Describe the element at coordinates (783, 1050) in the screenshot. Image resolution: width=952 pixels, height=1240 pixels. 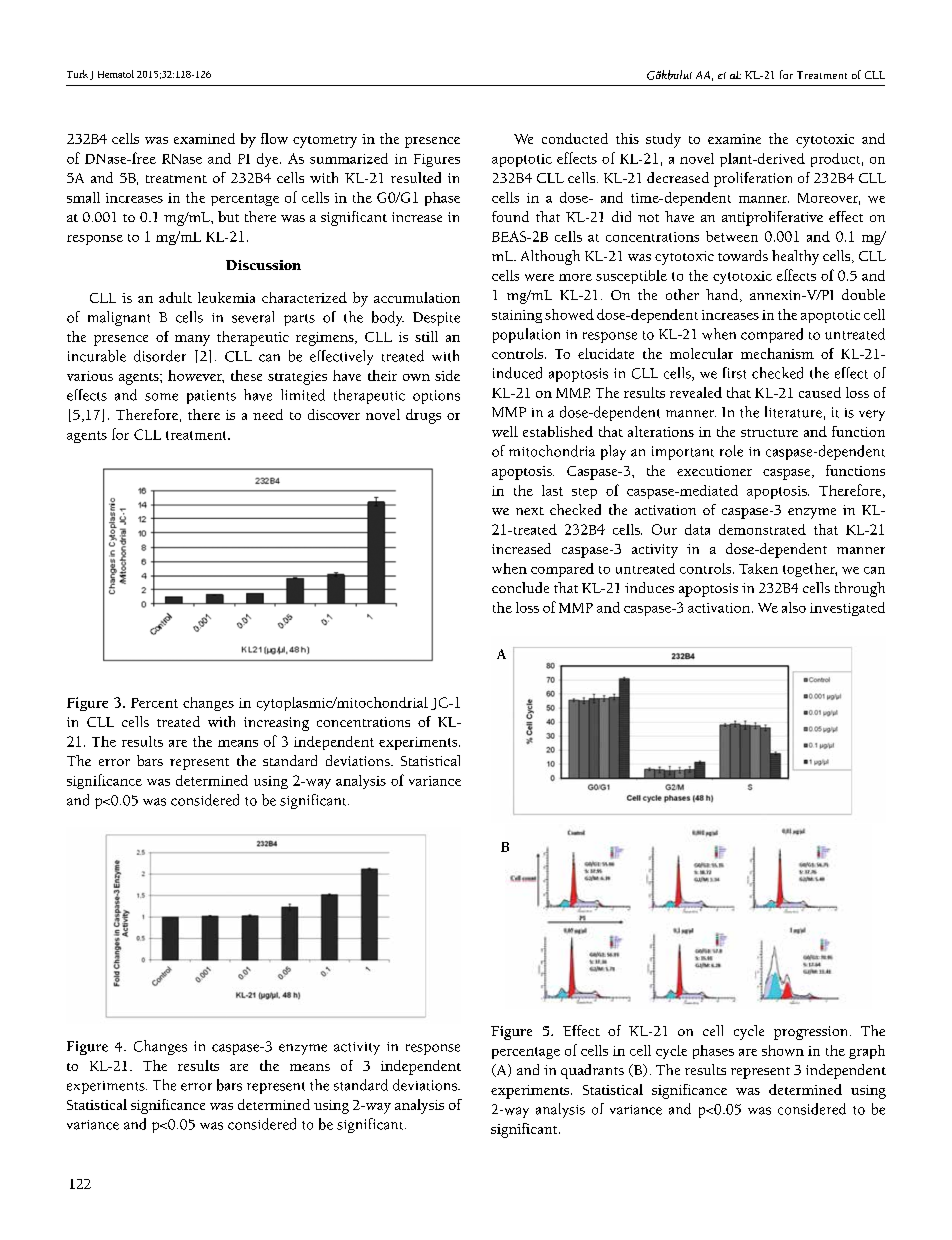
I see `shown` at that location.
